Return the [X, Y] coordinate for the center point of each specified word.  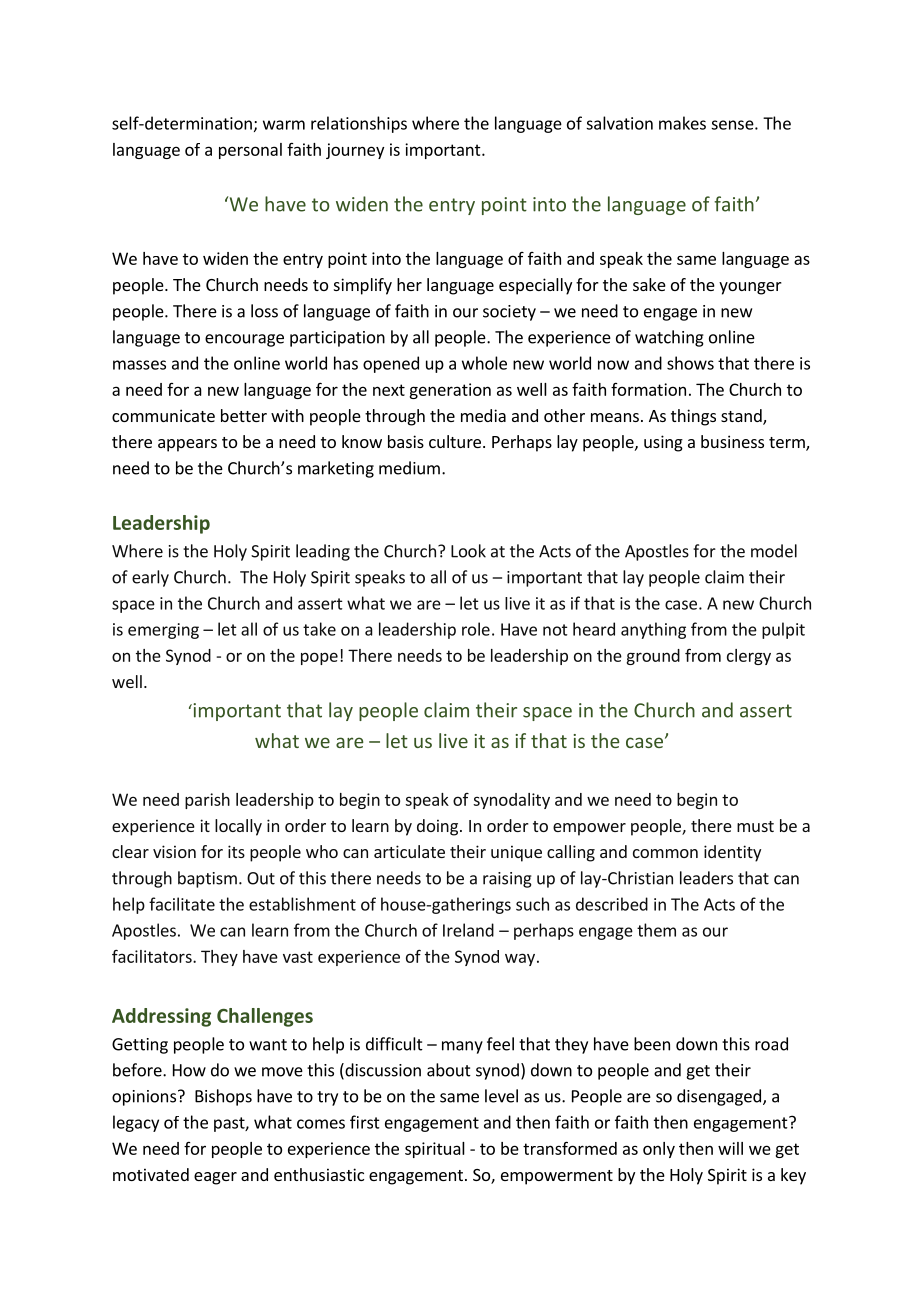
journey [355, 151]
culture [455, 441]
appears [187, 445]
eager [215, 1178]
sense [732, 125]
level [501, 1096]
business [732, 441]
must [755, 826]
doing [437, 827]
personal [250, 151]
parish [207, 801]
